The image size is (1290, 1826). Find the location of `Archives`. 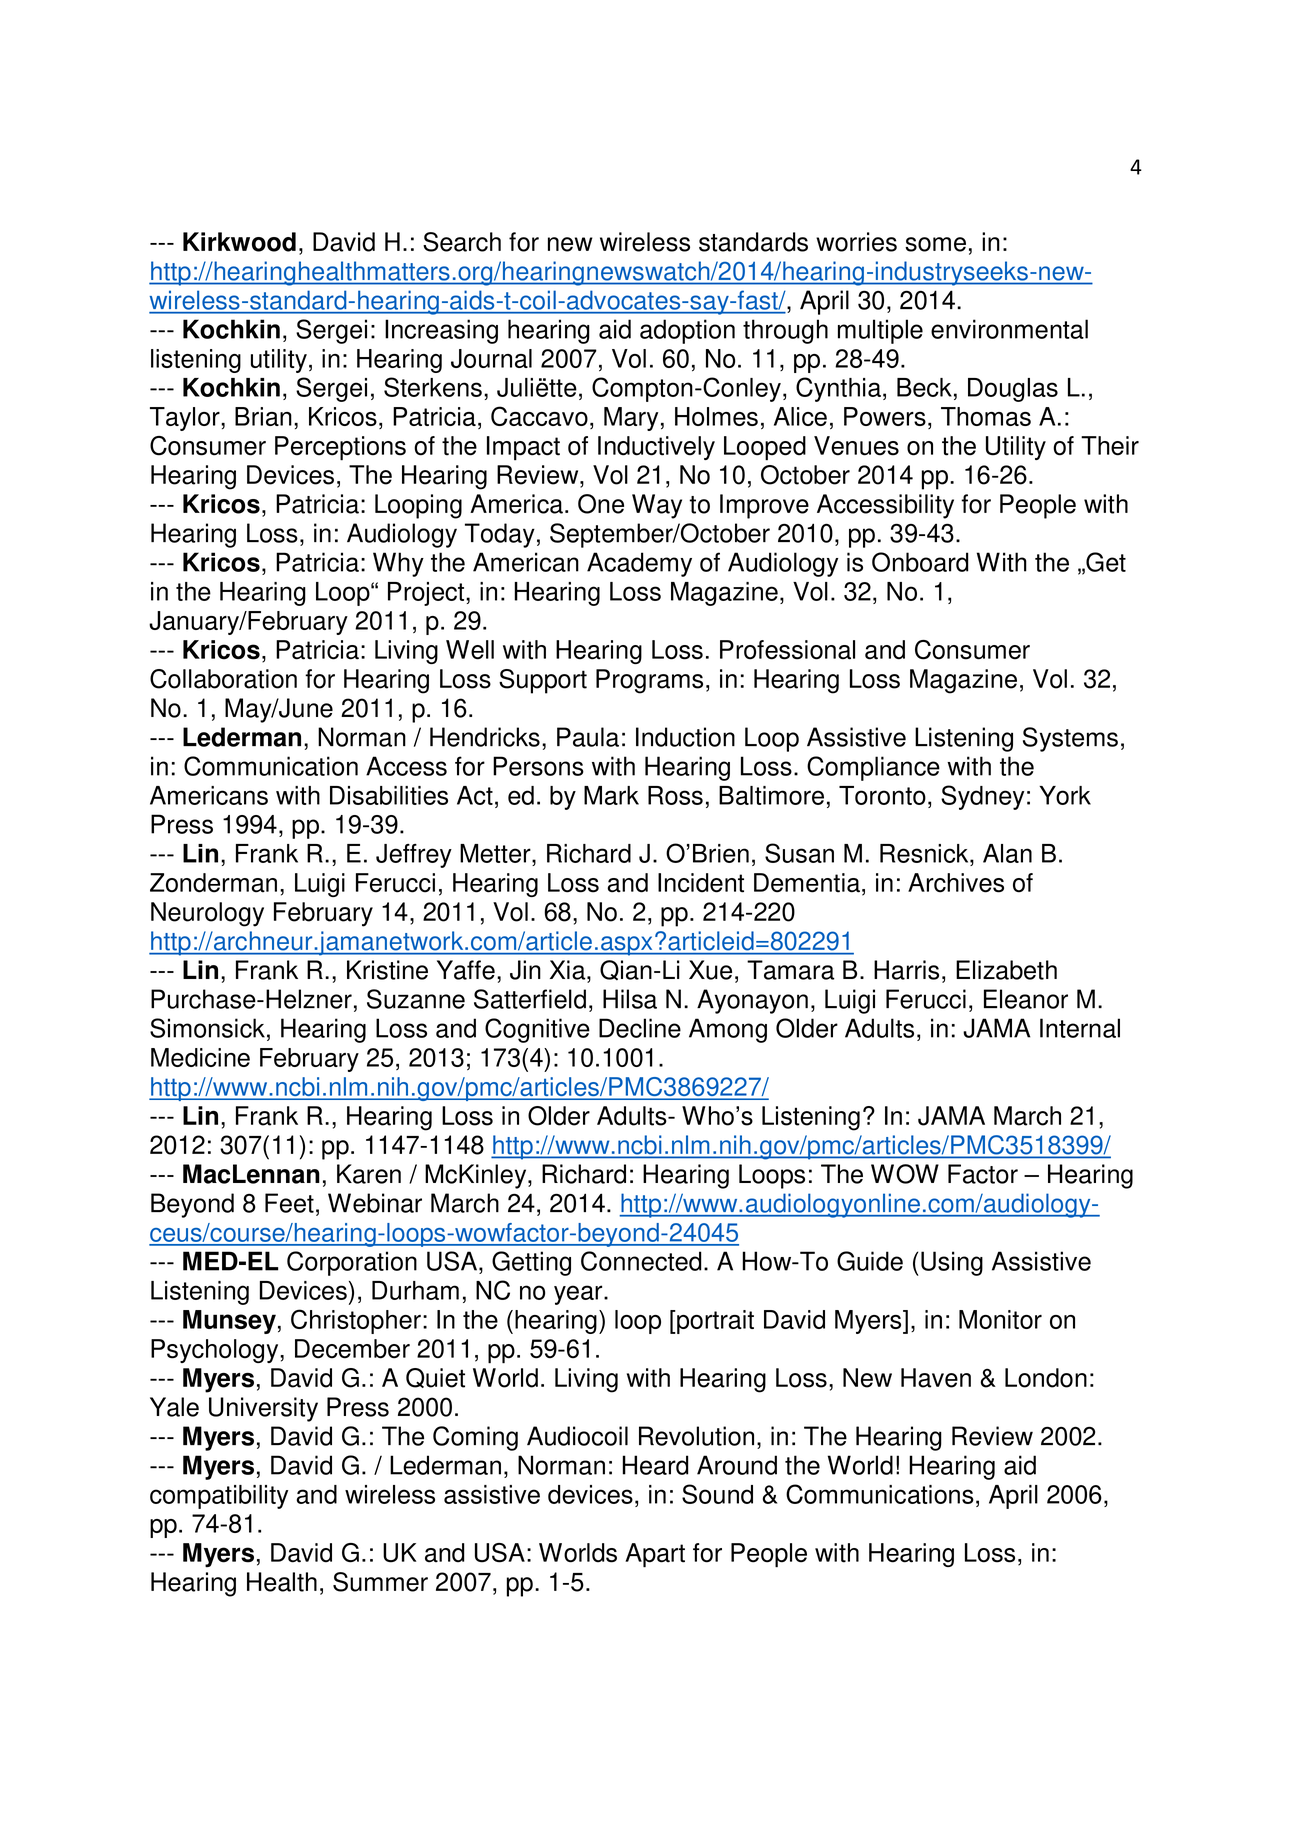

Archives is located at coordinates (956, 883).
